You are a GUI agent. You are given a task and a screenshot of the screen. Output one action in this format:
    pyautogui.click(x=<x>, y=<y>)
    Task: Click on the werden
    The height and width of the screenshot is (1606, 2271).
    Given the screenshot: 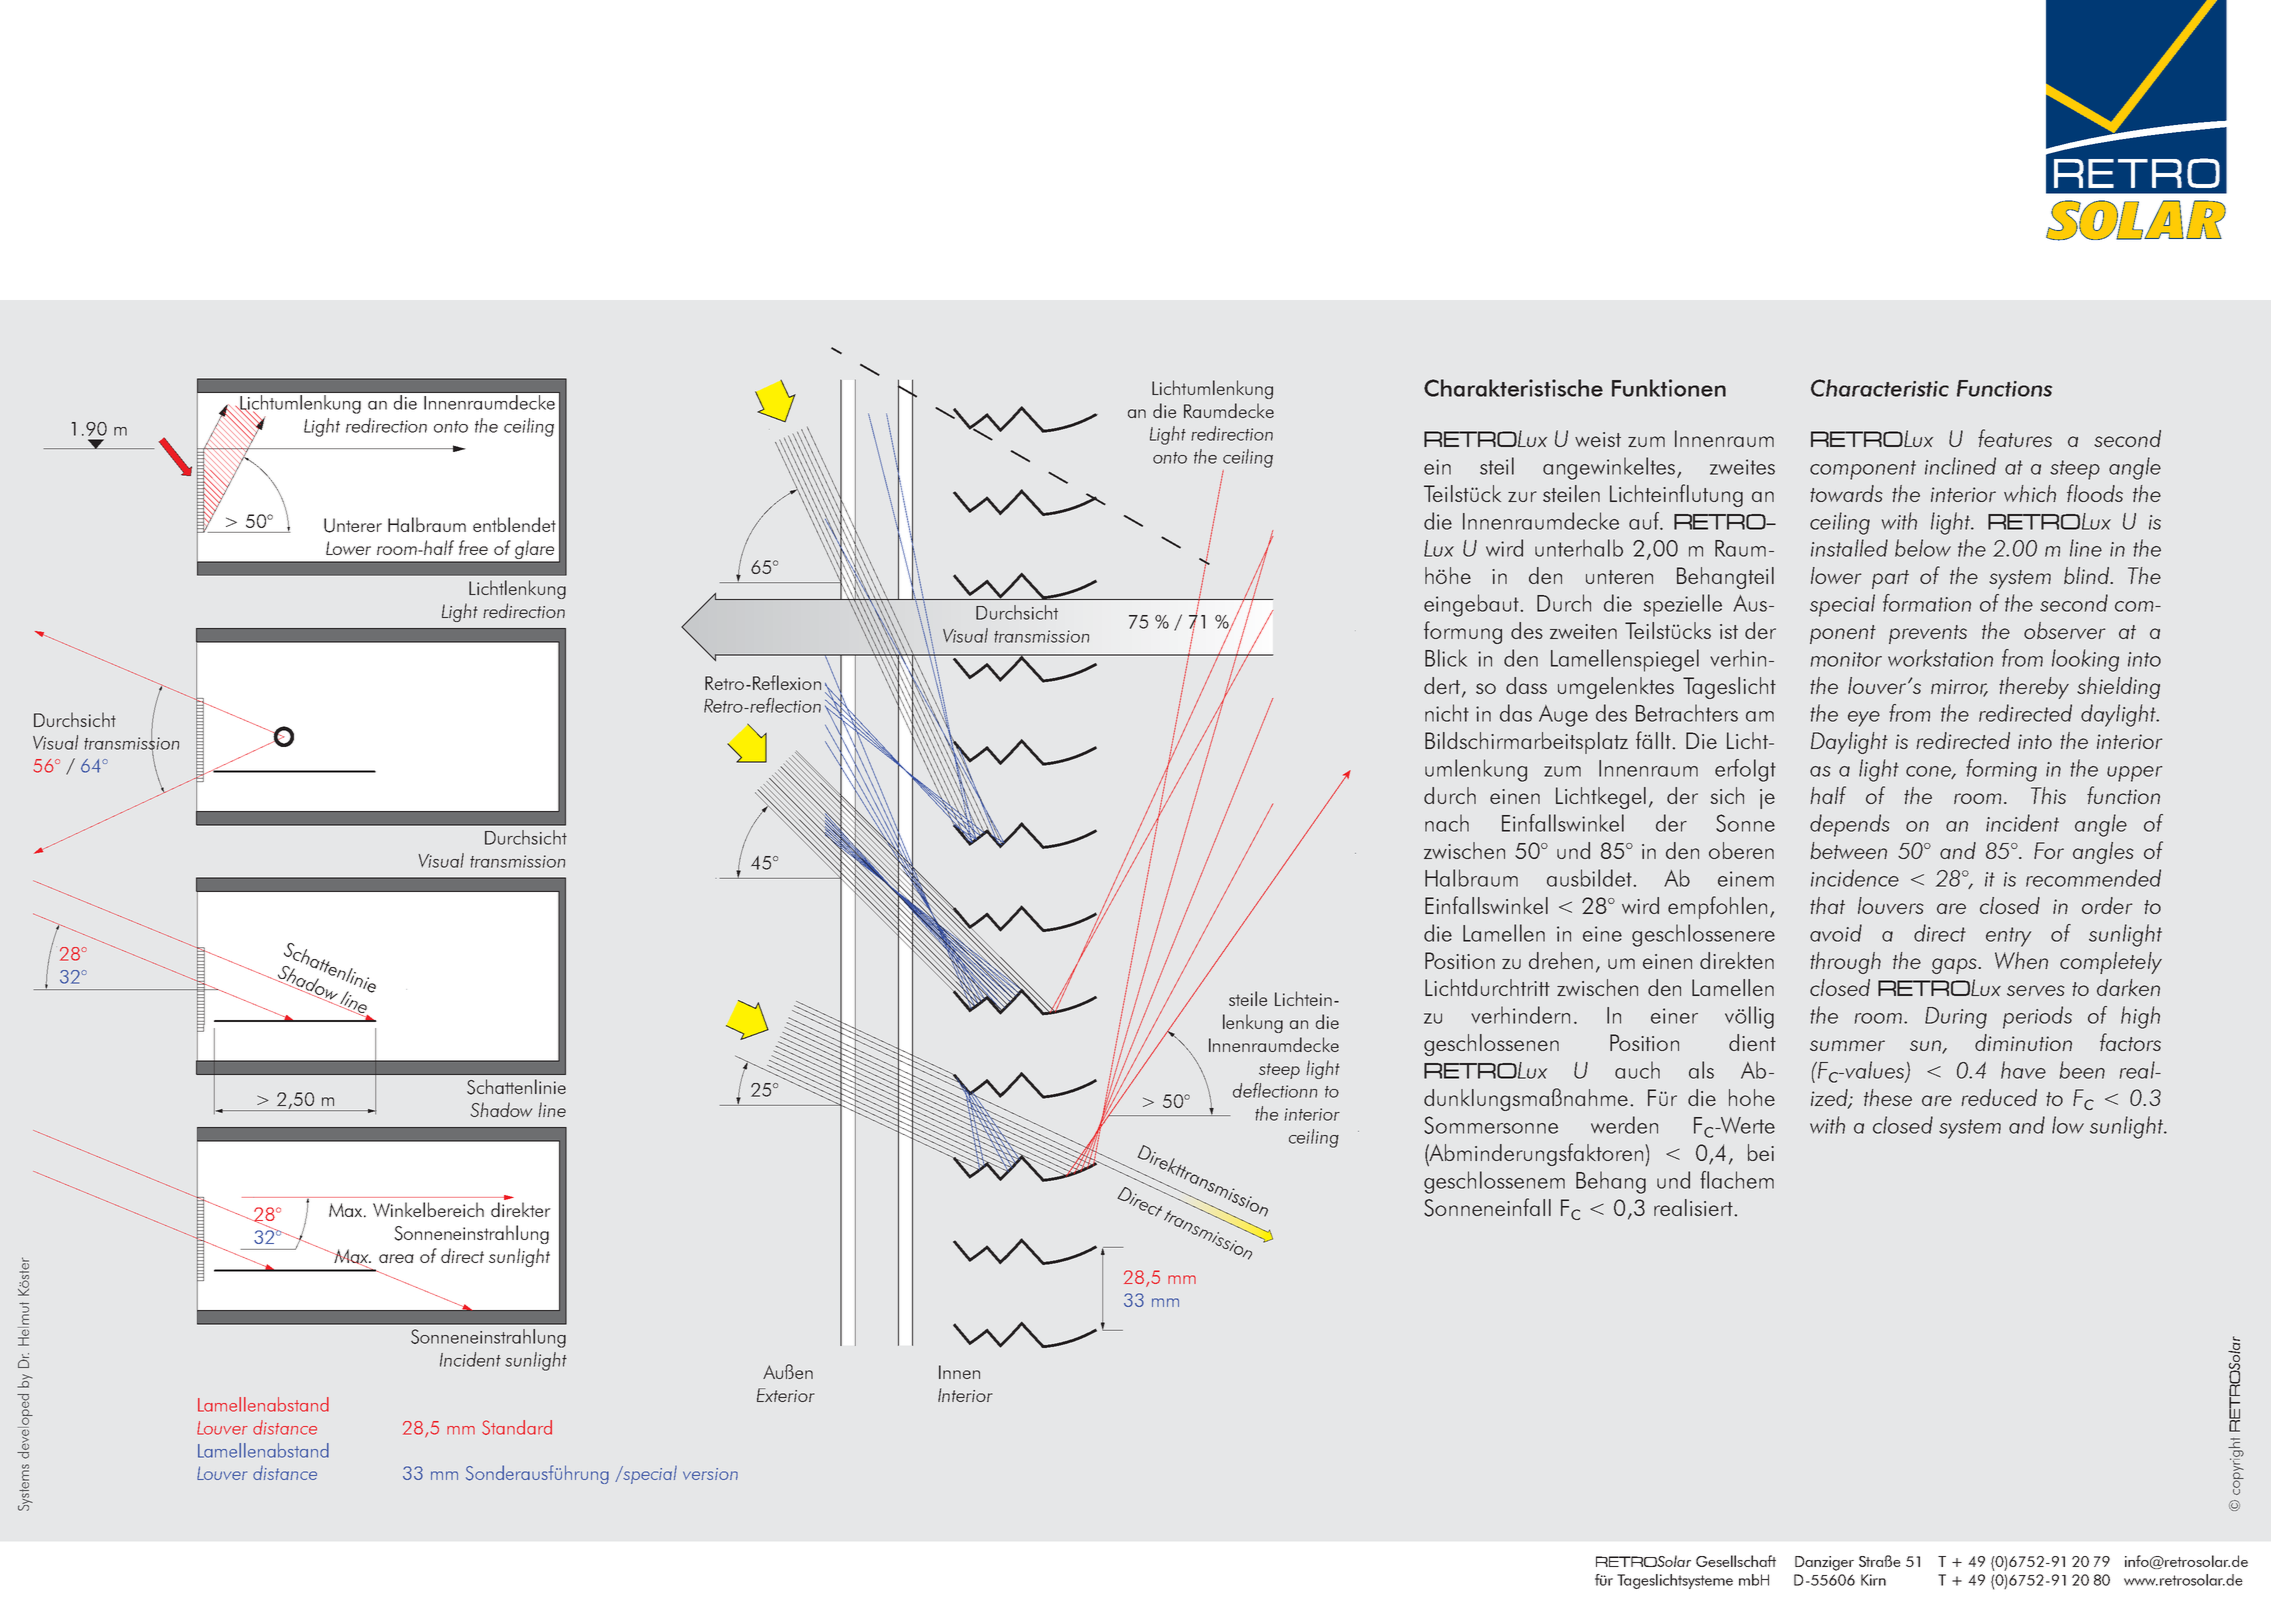 What is the action you would take?
    pyautogui.click(x=1624, y=1125)
